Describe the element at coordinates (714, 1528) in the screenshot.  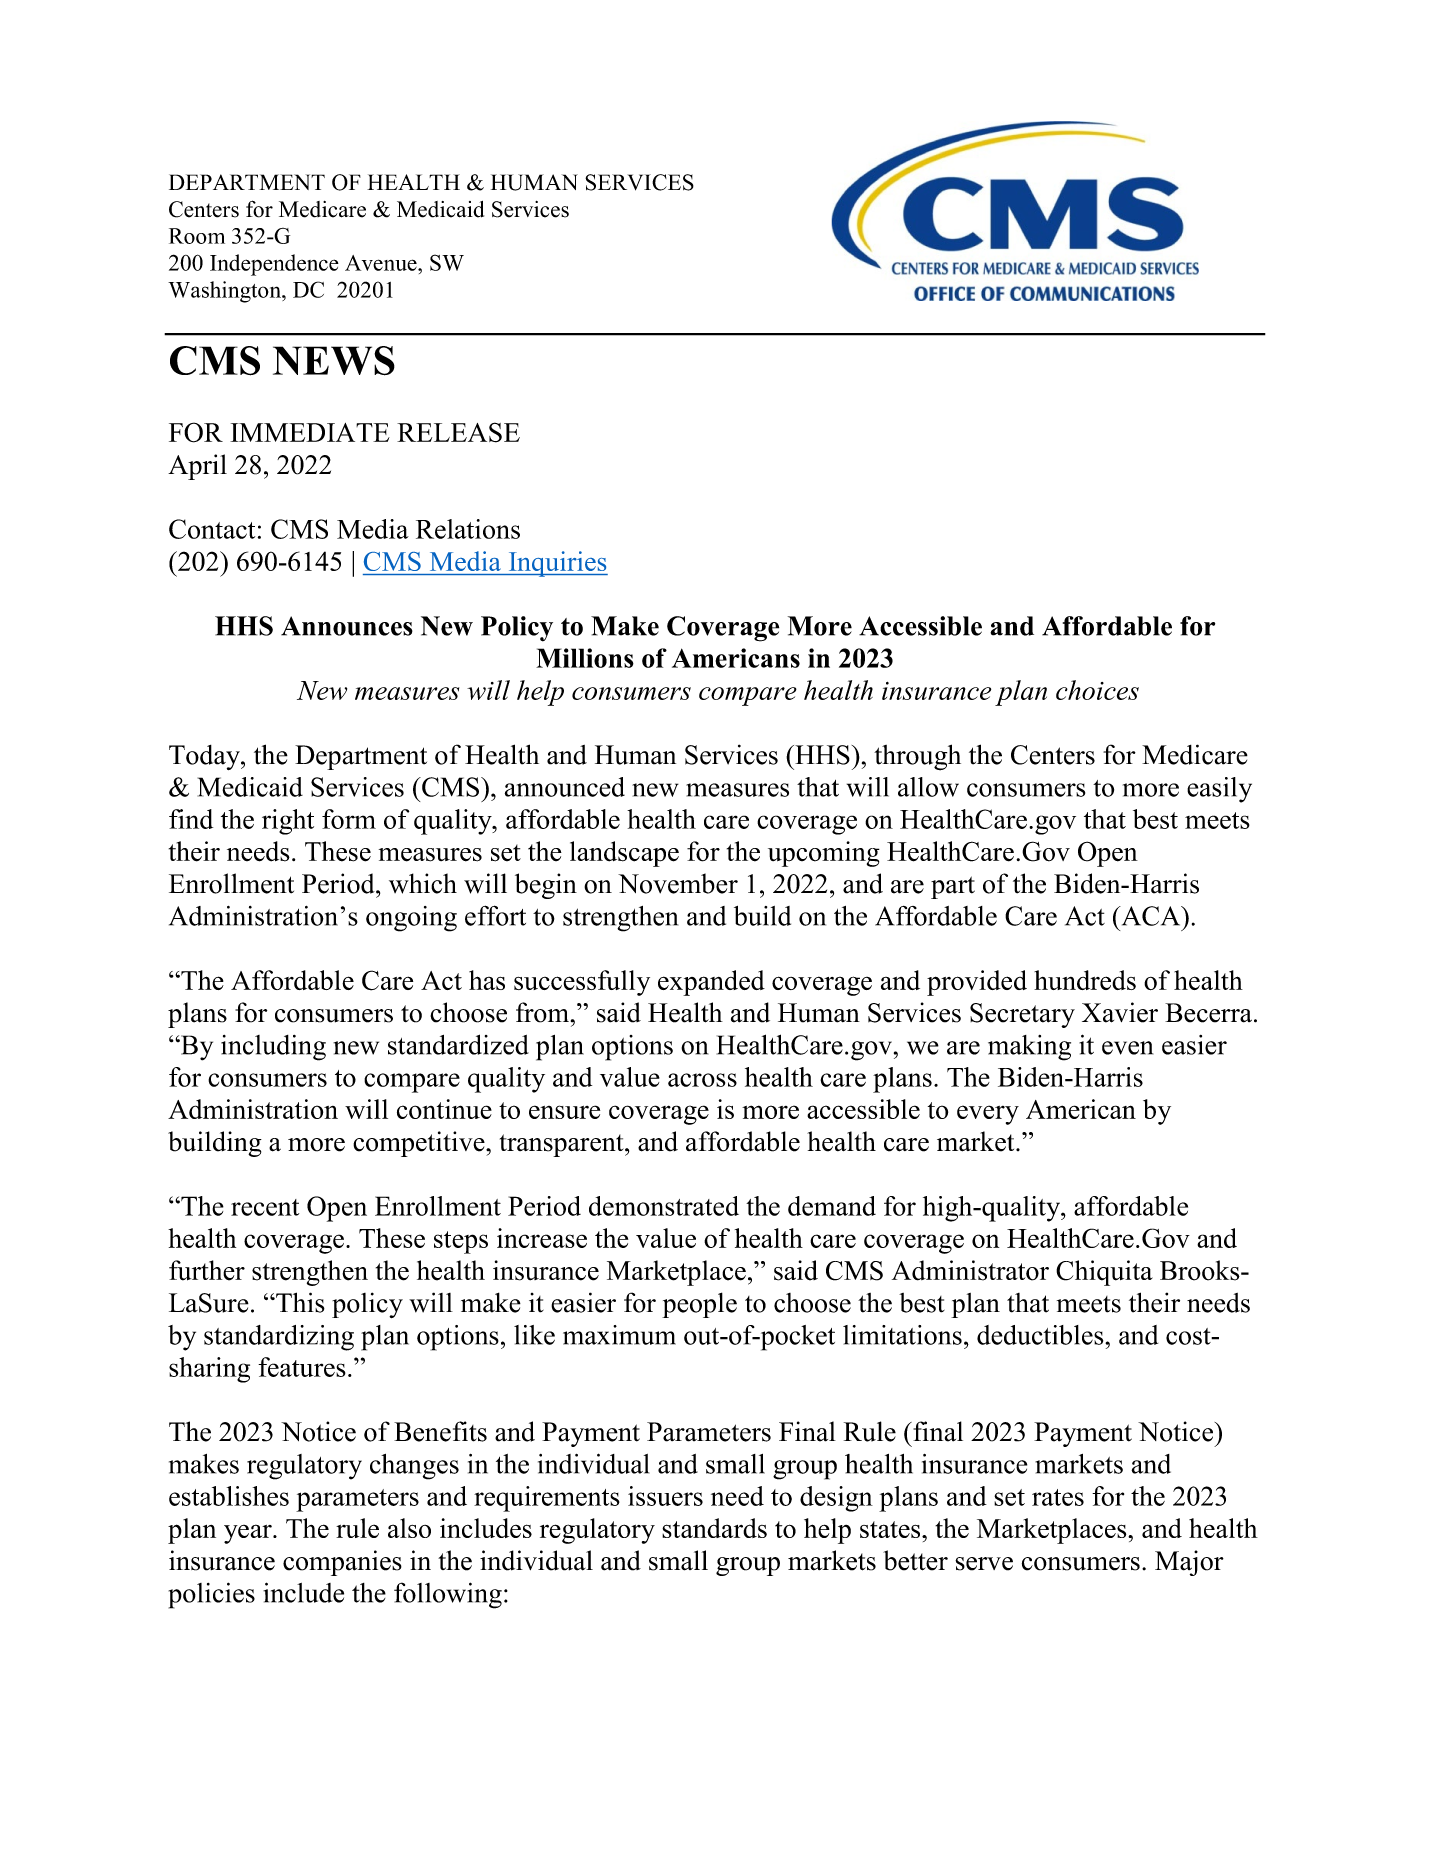
I see `standards` at that location.
